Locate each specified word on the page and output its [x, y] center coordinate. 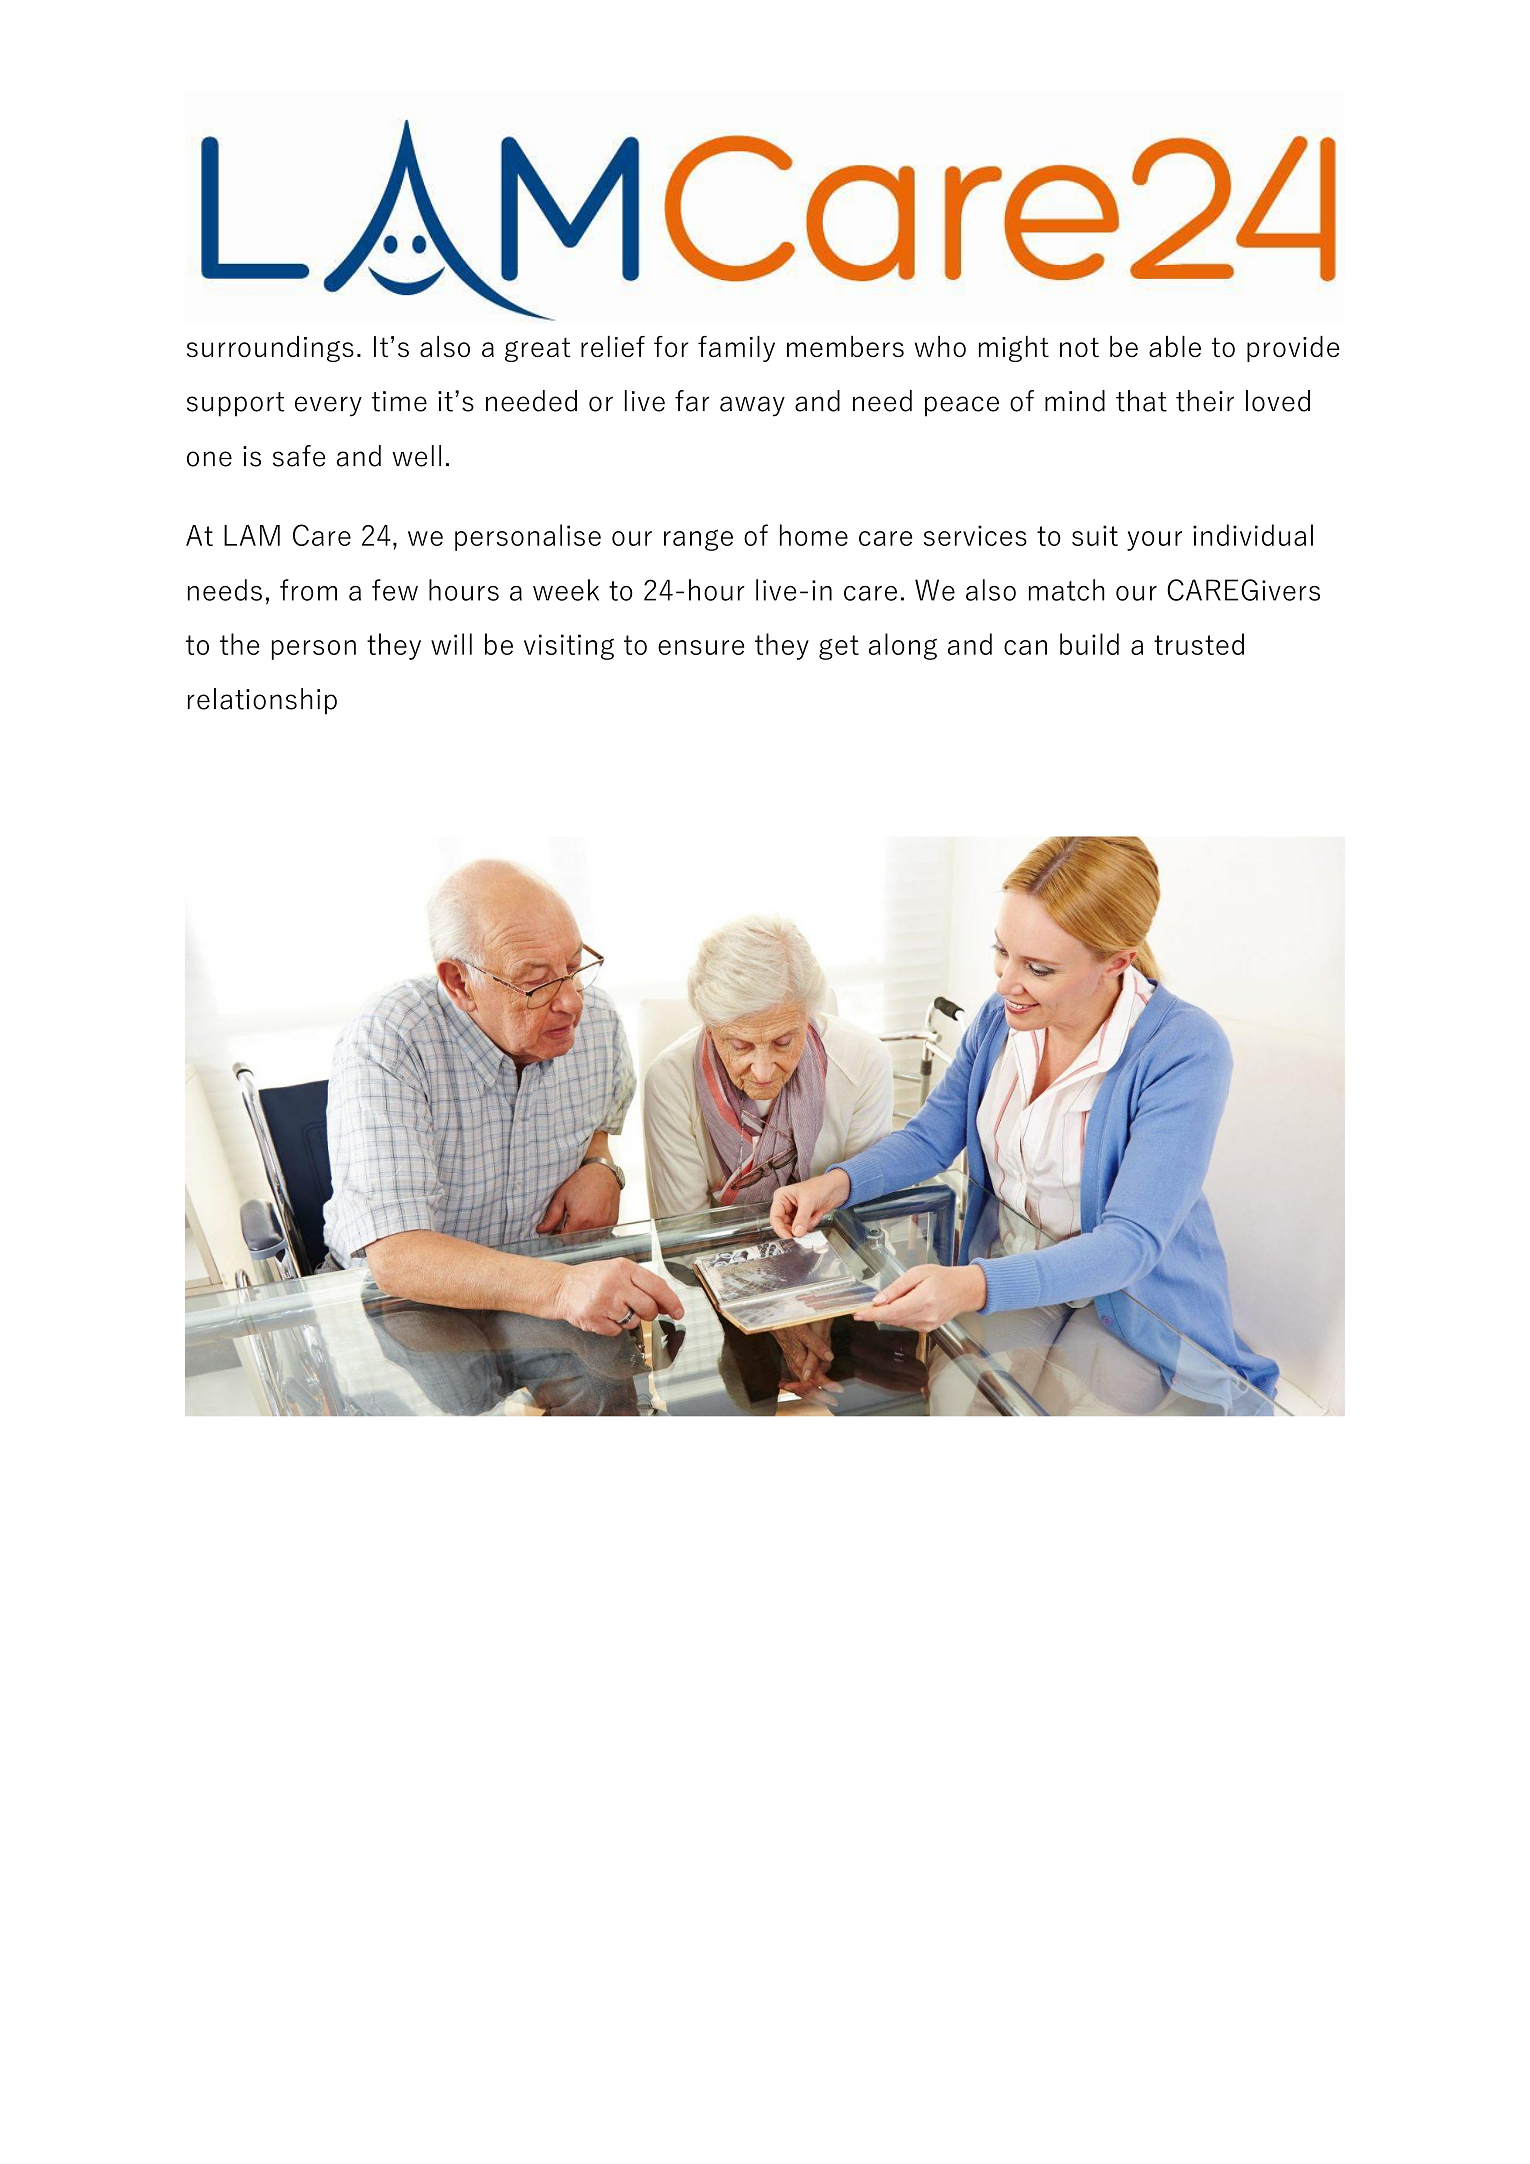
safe [299, 456]
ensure [701, 647]
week [566, 590]
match [1067, 590]
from [308, 590]
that [1141, 401]
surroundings [270, 349]
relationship [262, 701]
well [416, 456]
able [1175, 346]
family [736, 349]
